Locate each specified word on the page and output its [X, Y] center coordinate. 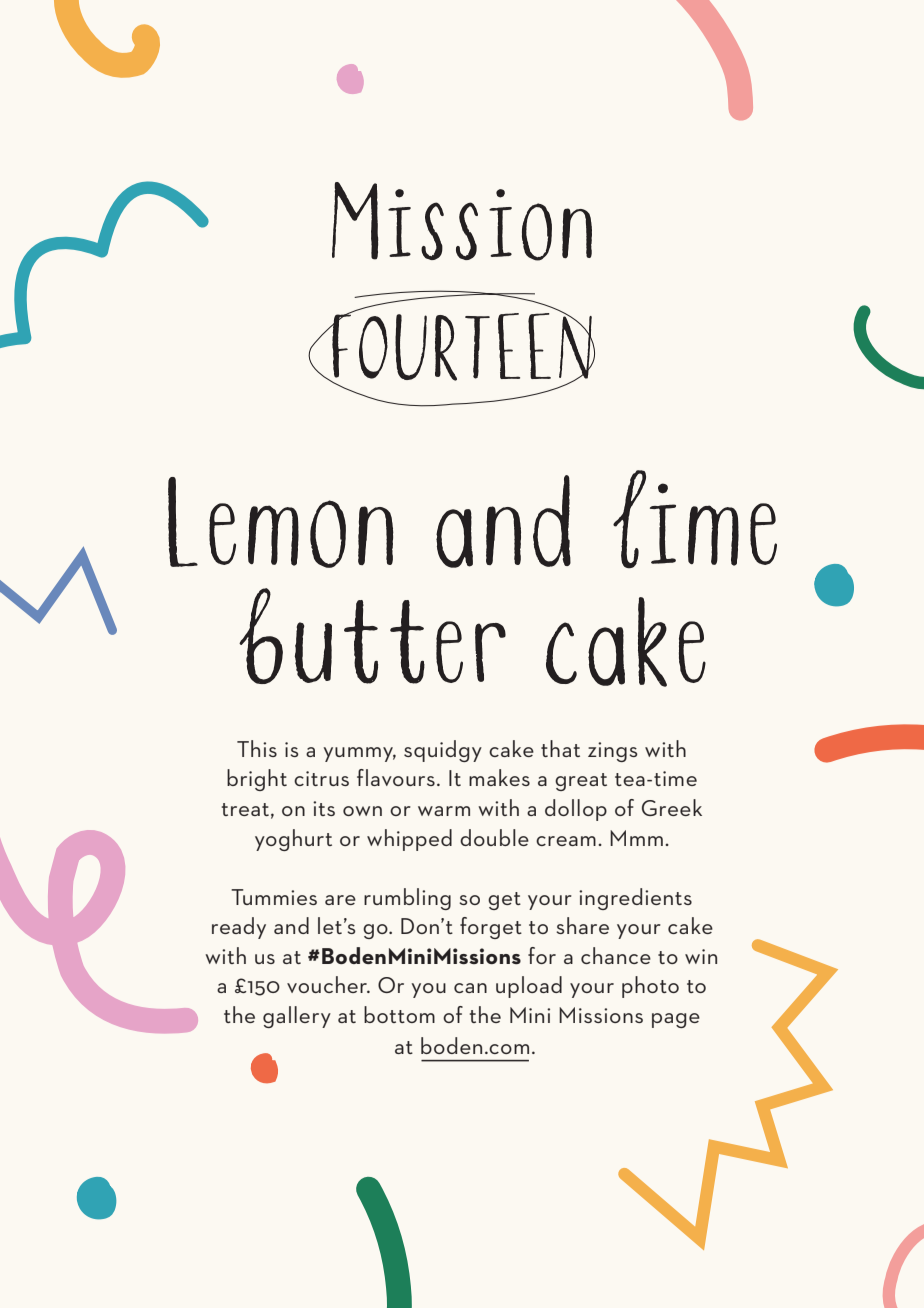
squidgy [443, 751]
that [560, 748]
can [470, 988]
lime [695, 519]
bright [257, 780]
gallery [297, 1017]
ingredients [635, 899]
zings [612, 752]
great [581, 782]
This [257, 748]
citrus [321, 778]
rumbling [407, 899]
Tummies [274, 897]
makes [499, 777]
